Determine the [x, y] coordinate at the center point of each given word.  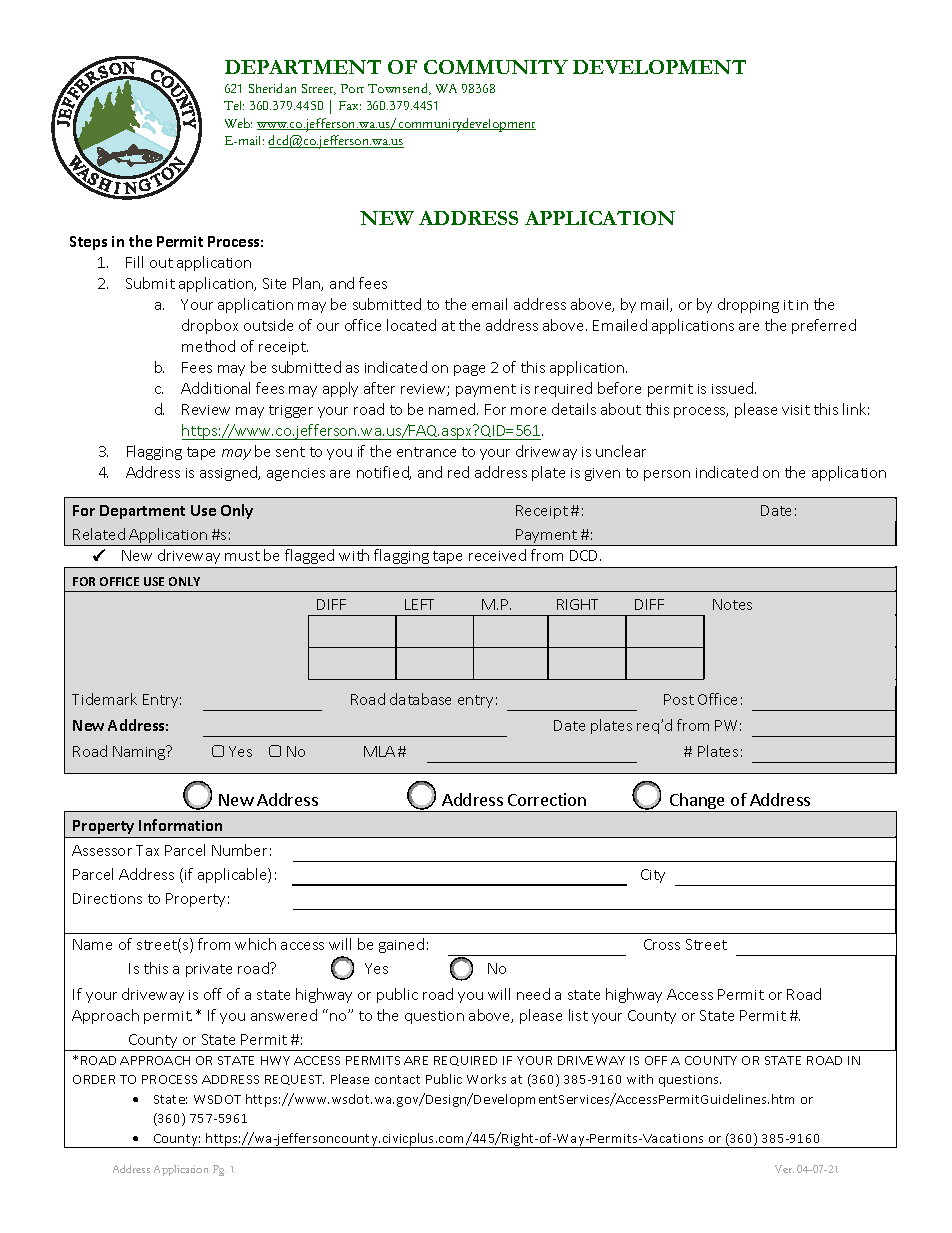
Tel [234, 105]
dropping [748, 305]
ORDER [94, 1079]
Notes [732, 604]
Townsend [399, 89]
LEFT [419, 604]
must [242, 556]
